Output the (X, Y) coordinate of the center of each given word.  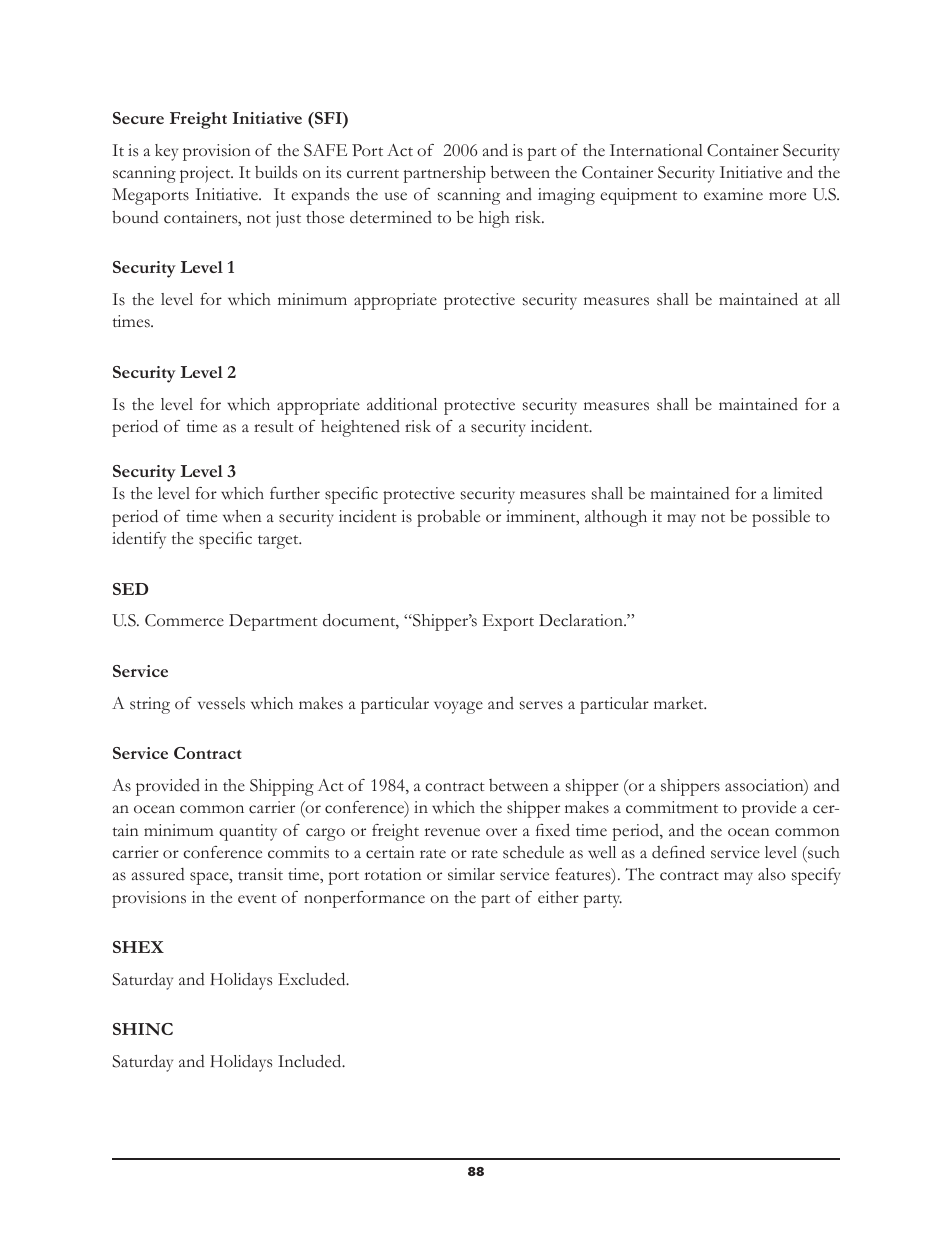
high (494, 219)
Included (311, 1061)
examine (733, 194)
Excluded (313, 979)
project (206, 174)
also (772, 874)
